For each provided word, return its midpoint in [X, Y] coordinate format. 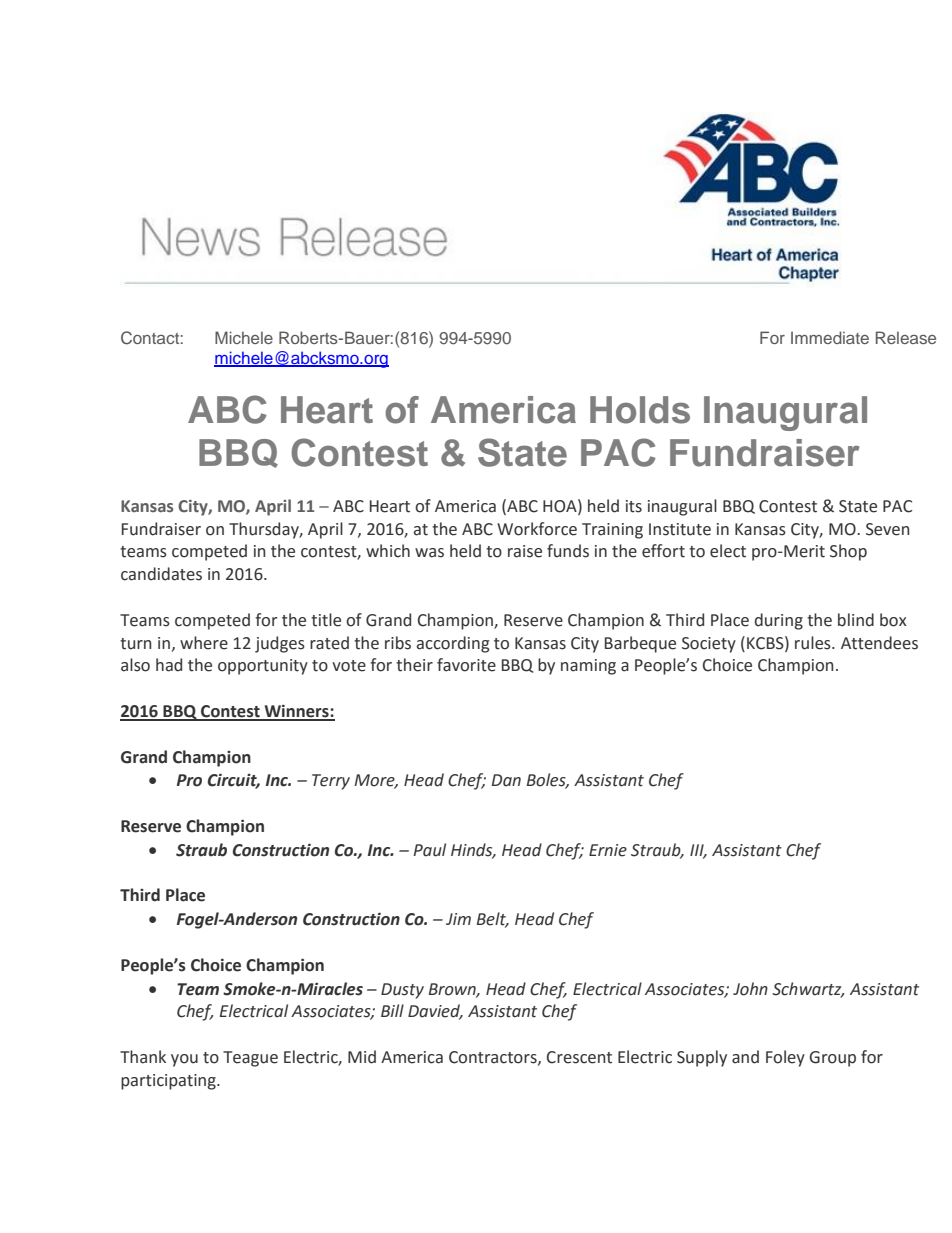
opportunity [263, 667]
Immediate [830, 337]
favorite [466, 665]
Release [906, 337]
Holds [640, 410]
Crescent [579, 1057]
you [184, 1060]
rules [814, 643]
